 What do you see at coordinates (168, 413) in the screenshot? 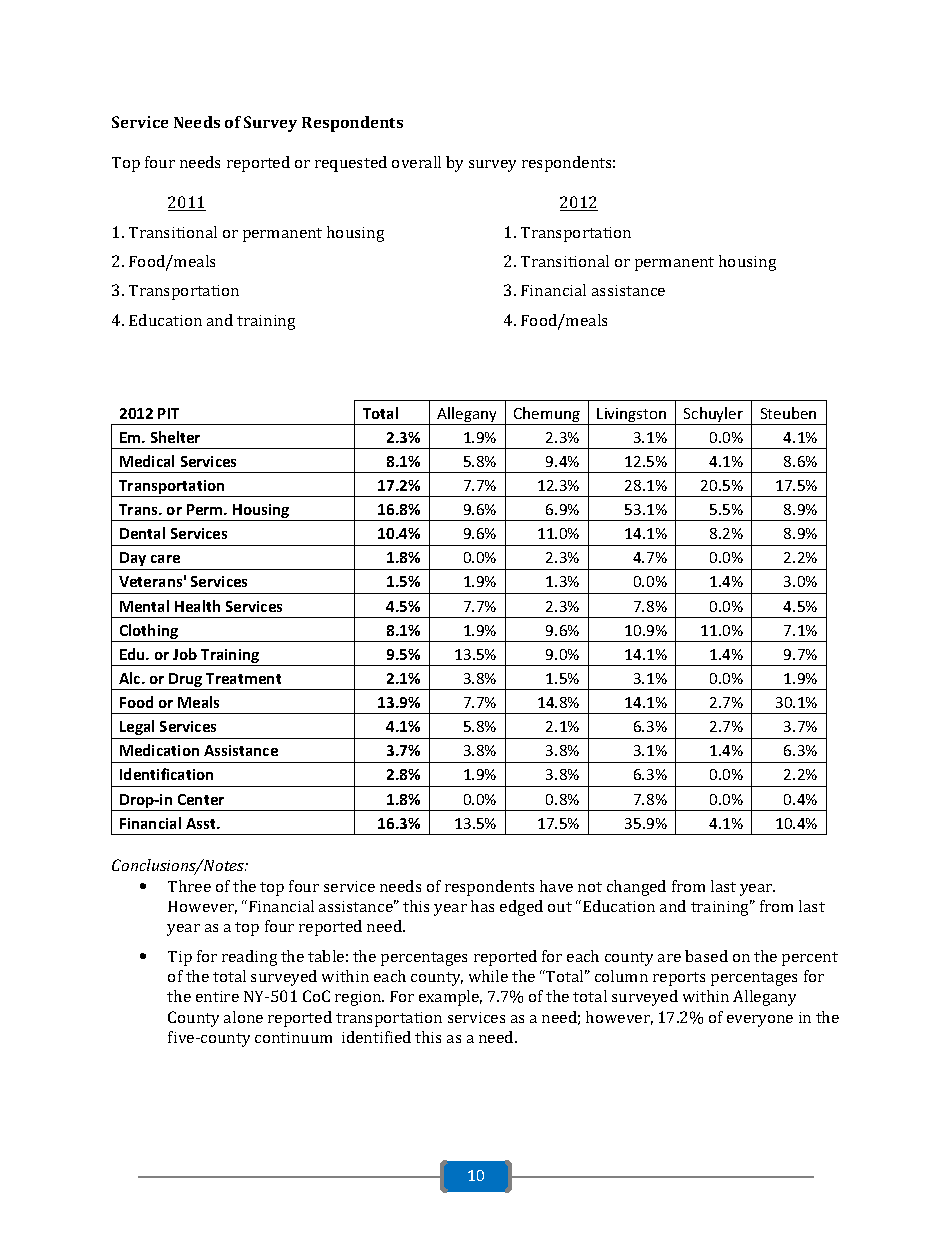
I see `PIT` at bounding box center [168, 413].
